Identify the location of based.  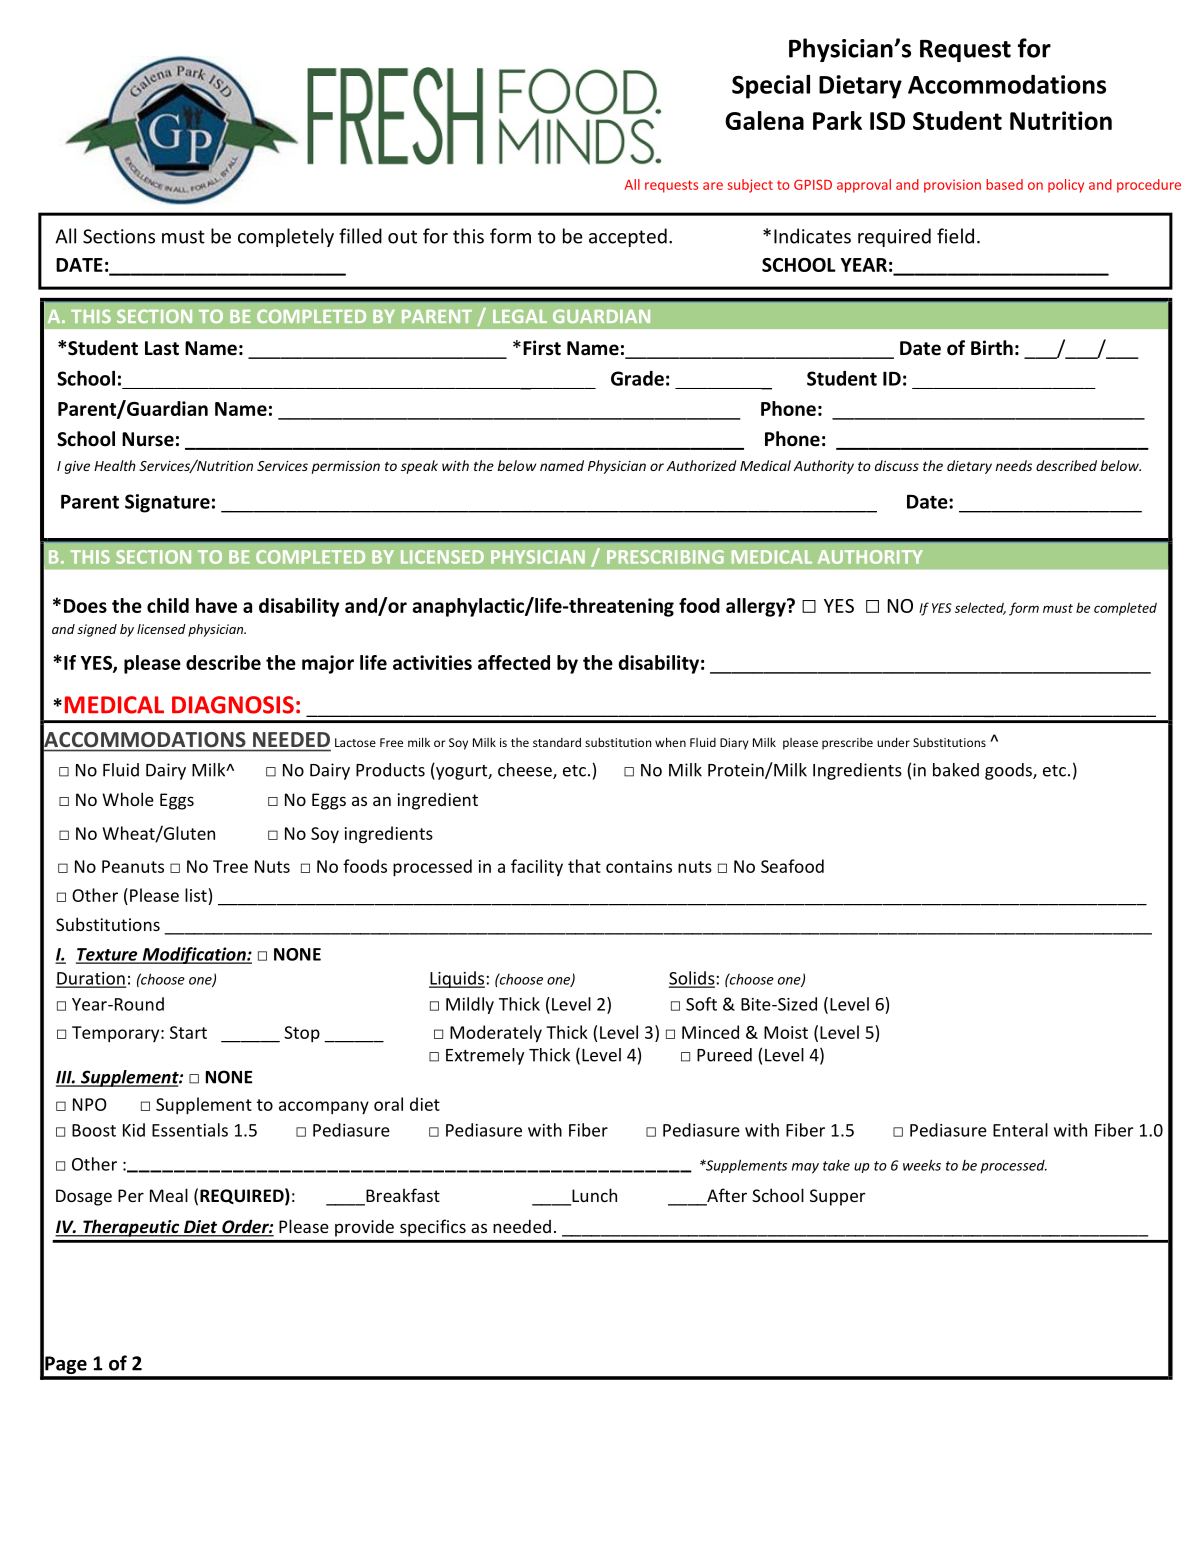
(1004, 184).
